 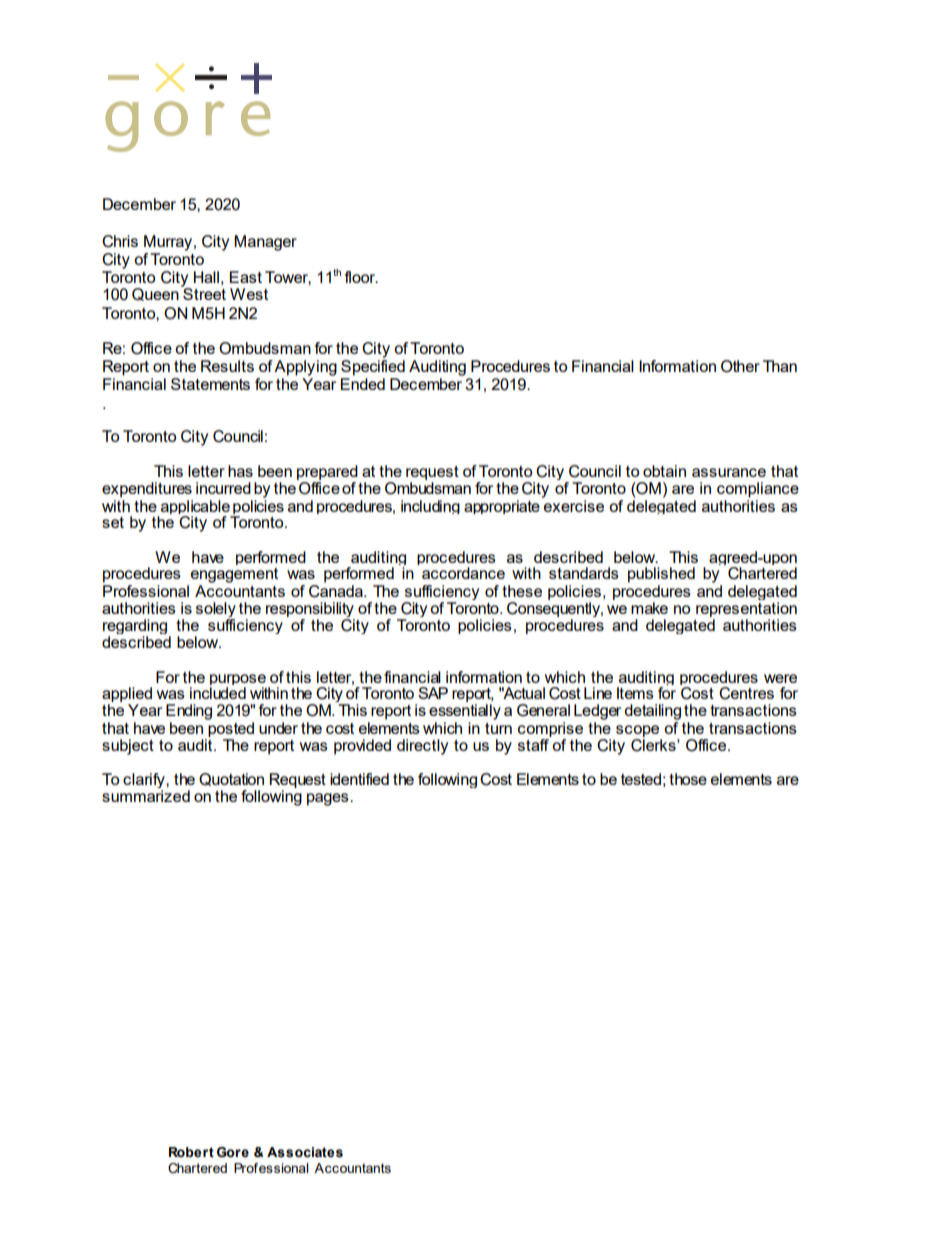 What do you see at coordinates (740, 366) in the screenshot?
I see `Other` at bounding box center [740, 366].
